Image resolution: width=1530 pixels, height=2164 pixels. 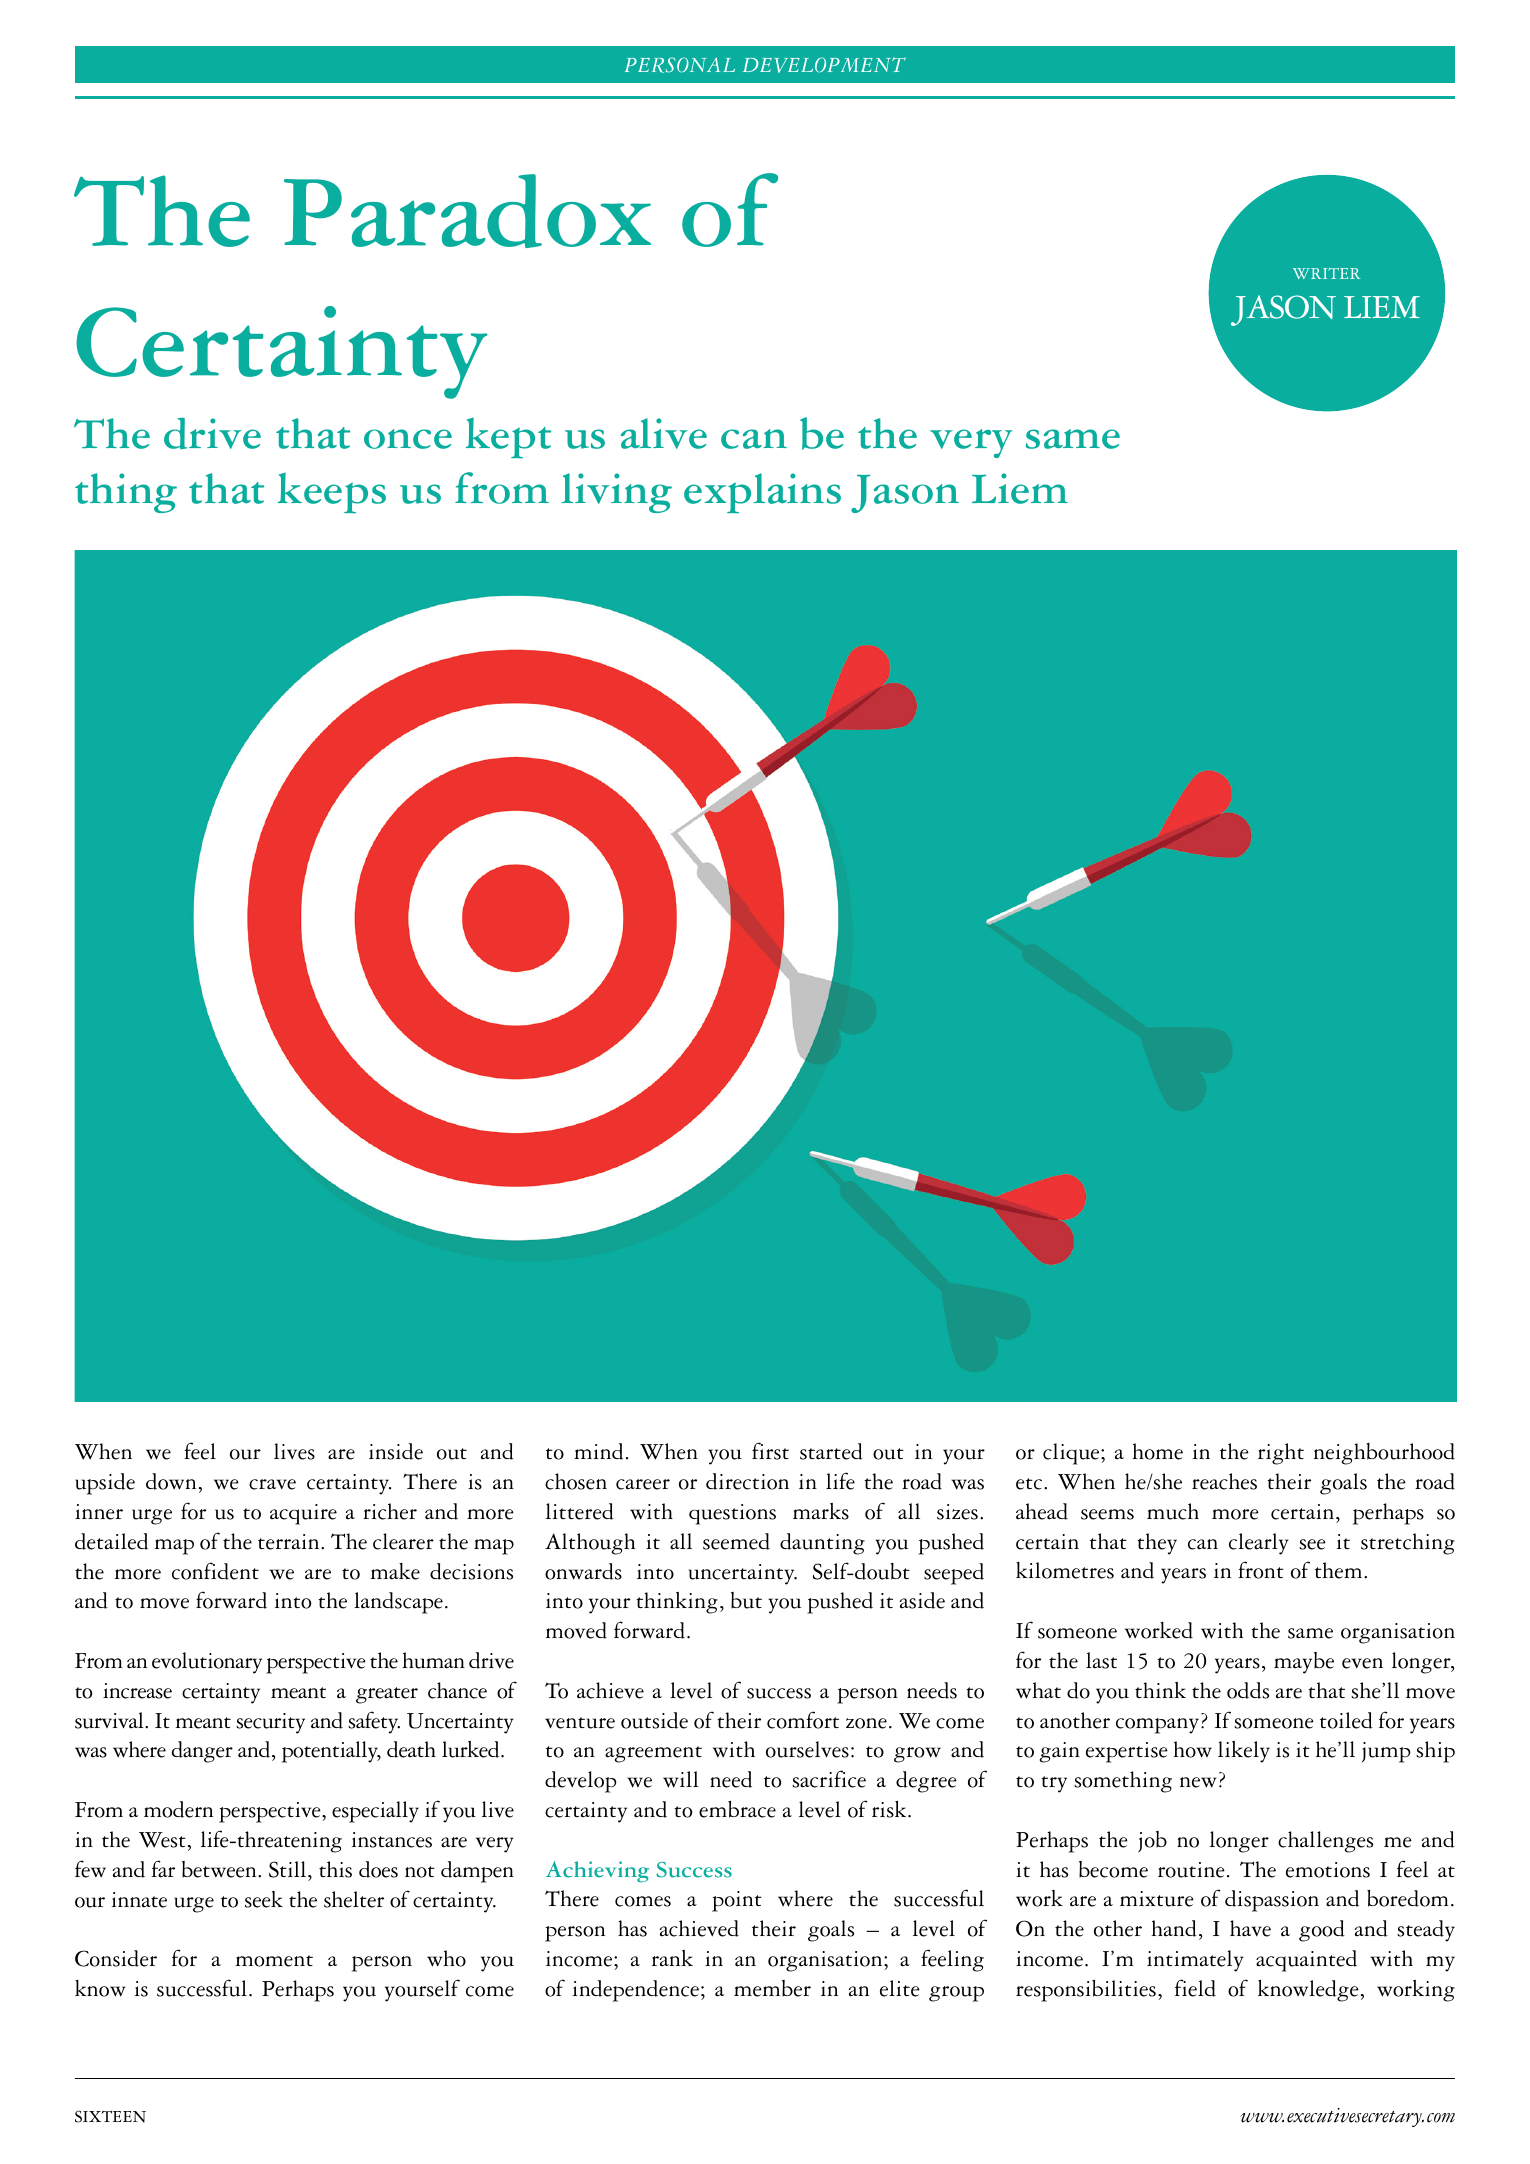 I want to click on Paradox, so click(x=467, y=211).
